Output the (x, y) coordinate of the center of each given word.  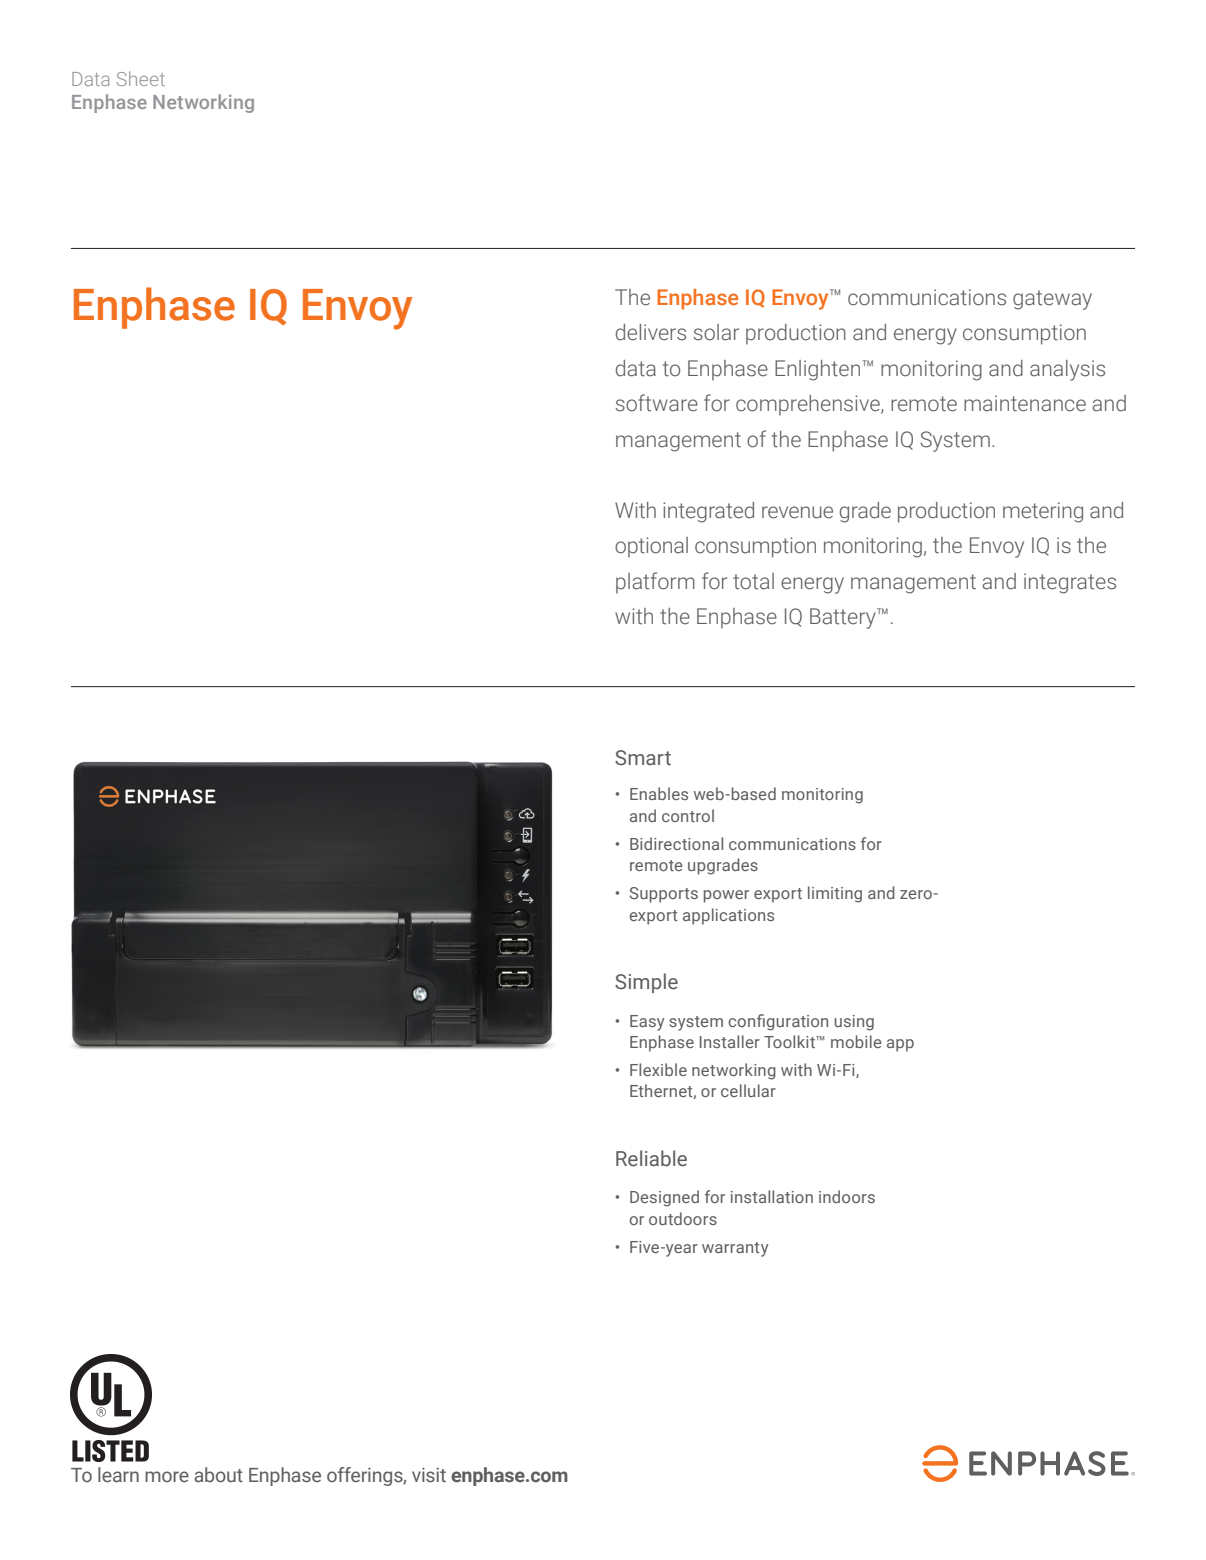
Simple (646, 983)
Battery (844, 618)
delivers (651, 332)
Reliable (651, 1158)
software (657, 403)
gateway (1052, 300)
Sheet (141, 78)
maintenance (1025, 403)
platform (655, 583)
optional (651, 547)
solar (716, 332)
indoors (847, 1196)
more (167, 1477)
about (218, 1475)
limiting (835, 894)
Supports (664, 895)
